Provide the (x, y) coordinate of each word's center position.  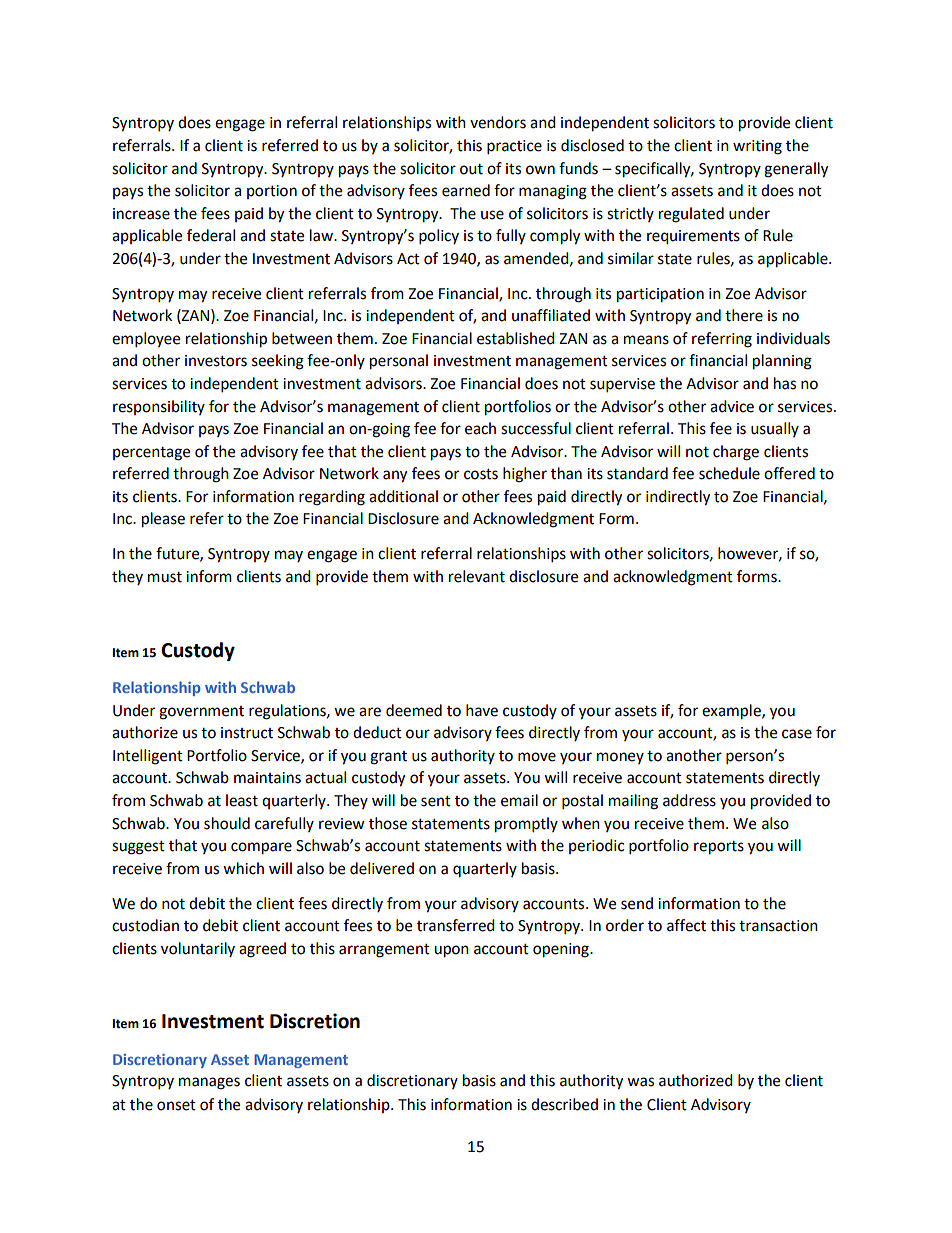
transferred (456, 925)
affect (686, 925)
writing (757, 147)
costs (481, 474)
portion (272, 192)
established (516, 338)
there (744, 315)
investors (216, 361)
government (201, 713)
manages (209, 1083)
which (243, 868)
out (471, 169)
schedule (729, 473)
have (482, 710)
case (797, 734)
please (163, 520)
